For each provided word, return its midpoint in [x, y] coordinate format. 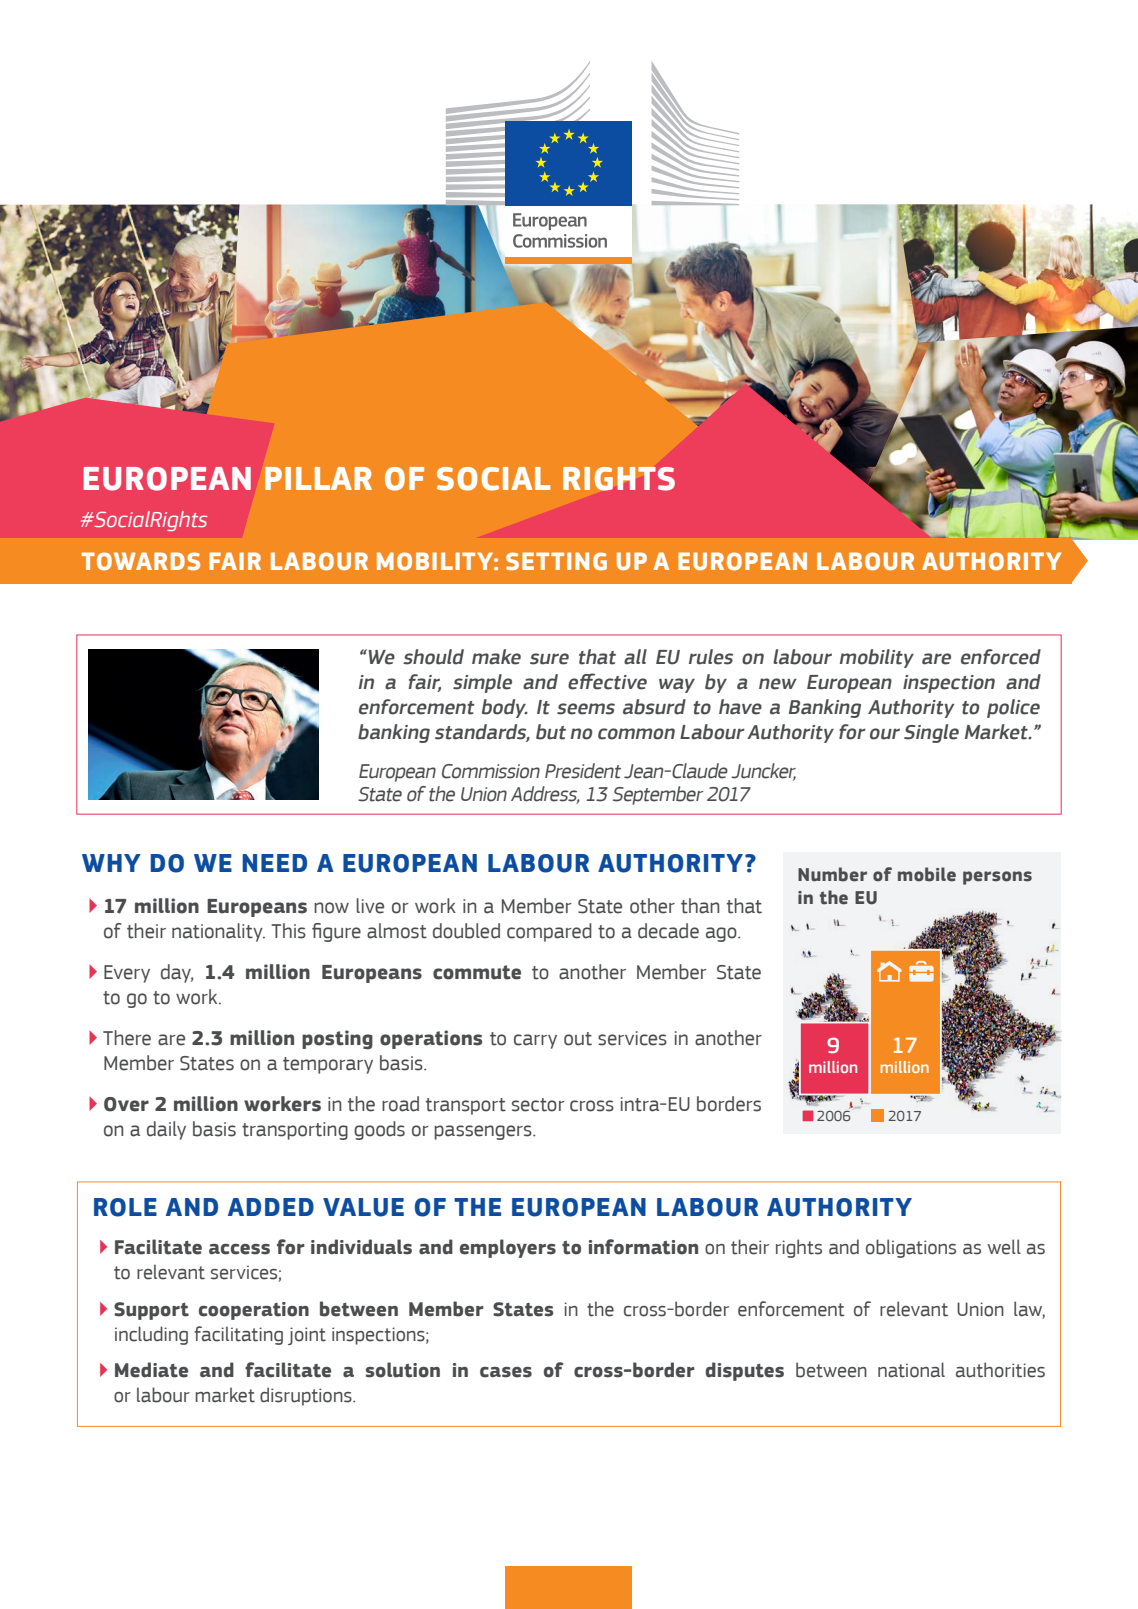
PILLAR [318, 478]
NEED [274, 863]
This [288, 931]
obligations [911, 1248]
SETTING [556, 561]
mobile [927, 874]
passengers [484, 1132]
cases [506, 1372]
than [700, 906]
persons [997, 878]
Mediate [151, 1370]
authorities [1000, 1370]
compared [549, 932]
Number [832, 874]
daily [166, 1130]
